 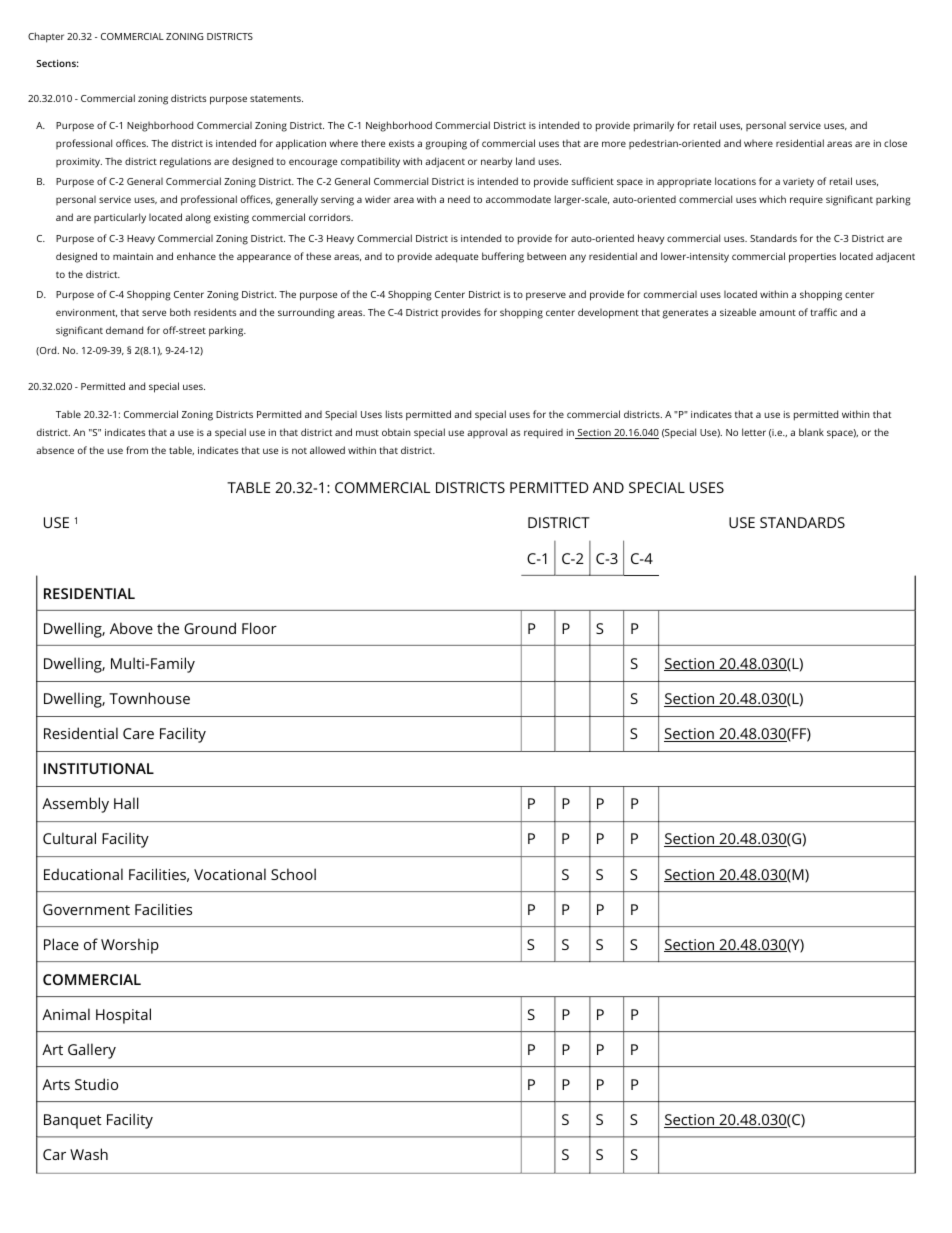 I want to click on grouping, so click(x=446, y=145).
